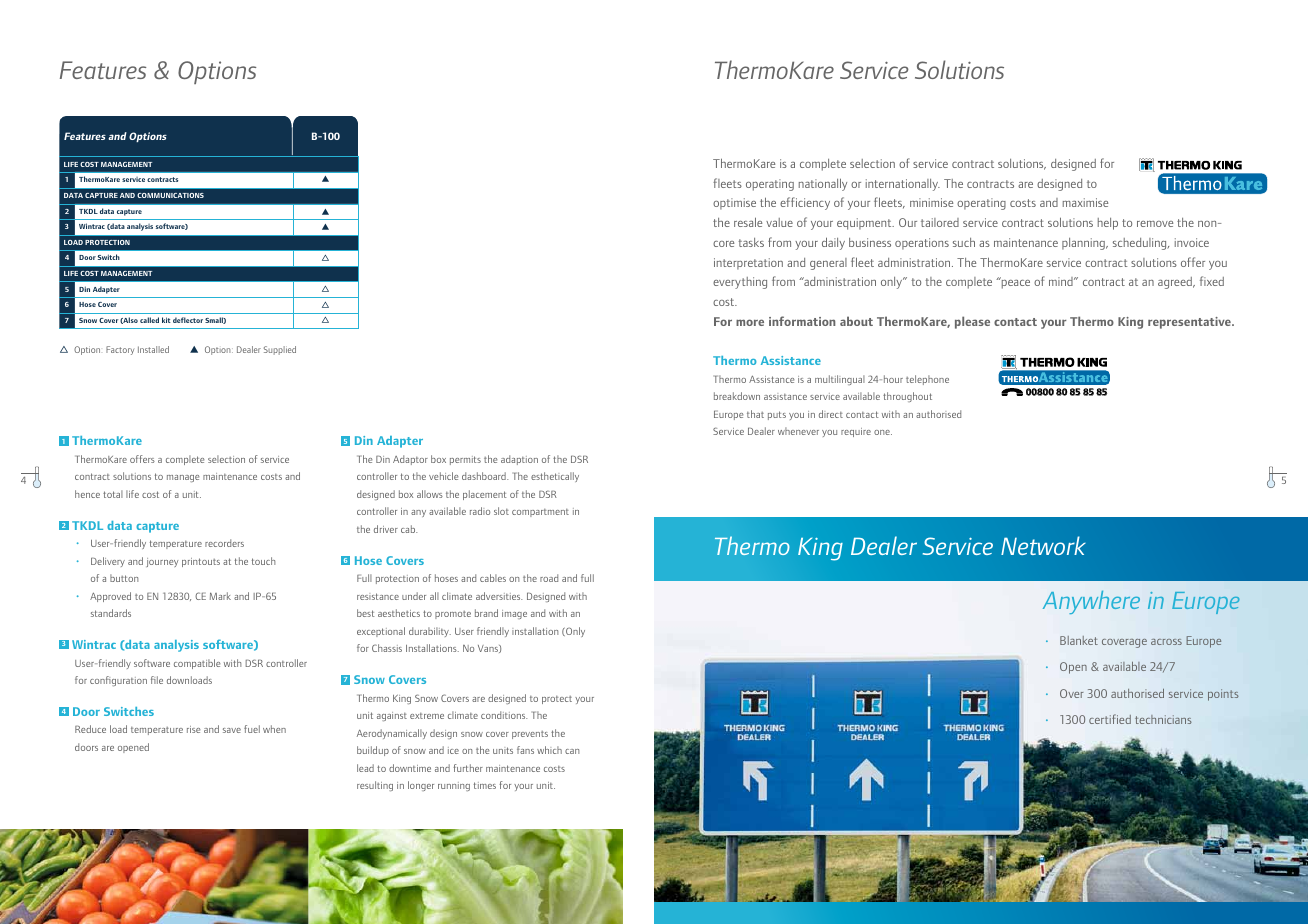 The height and width of the screenshot is (924, 1308). What do you see at coordinates (365, 768) in the screenshot?
I see `lead` at bounding box center [365, 768].
